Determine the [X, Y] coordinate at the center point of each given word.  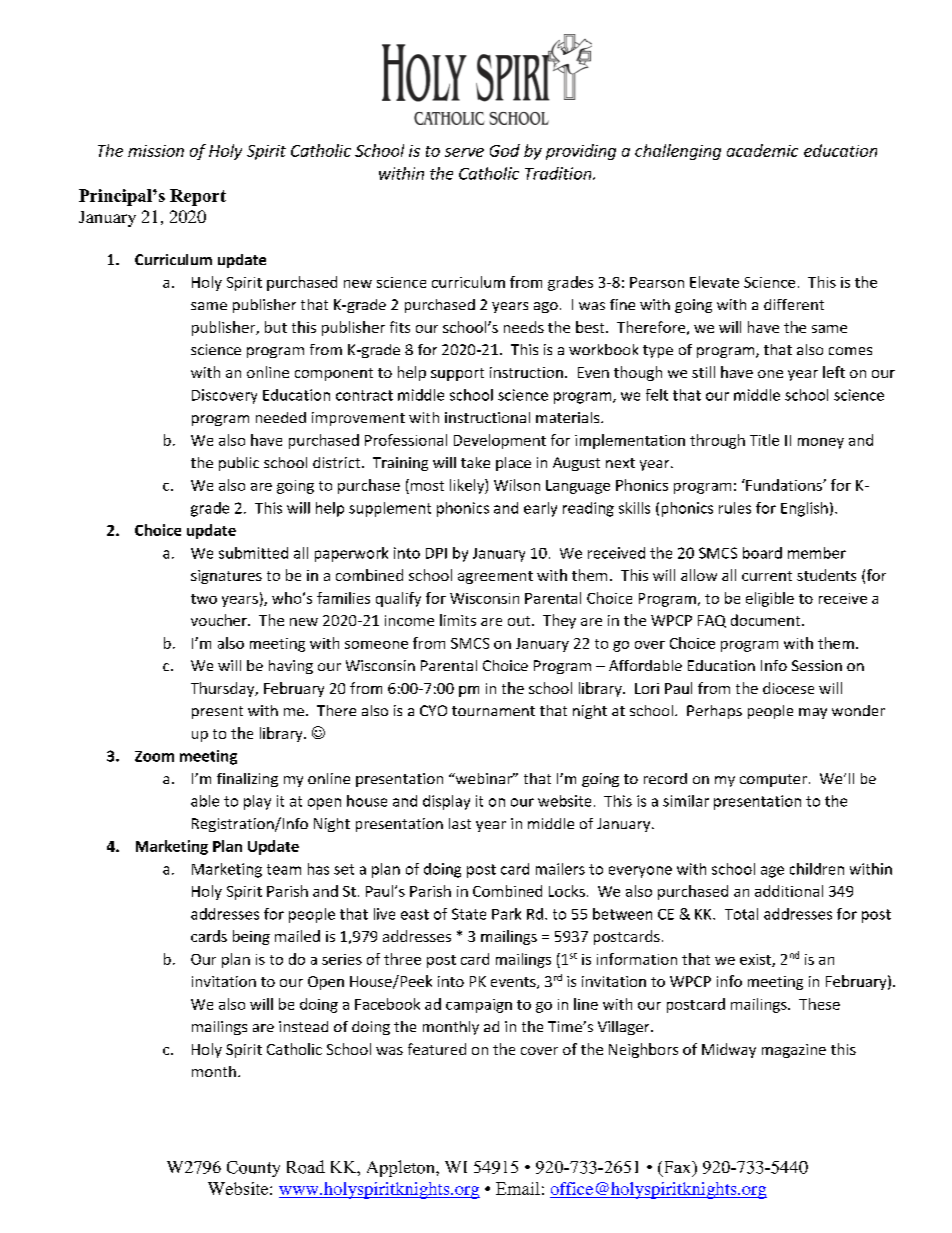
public [239, 464]
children [817, 869]
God [505, 150]
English [804, 509]
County [253, 1169]
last [460, 823]
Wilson [517, 485]
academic [762, 150]
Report [198, 197]
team [284, 869]
